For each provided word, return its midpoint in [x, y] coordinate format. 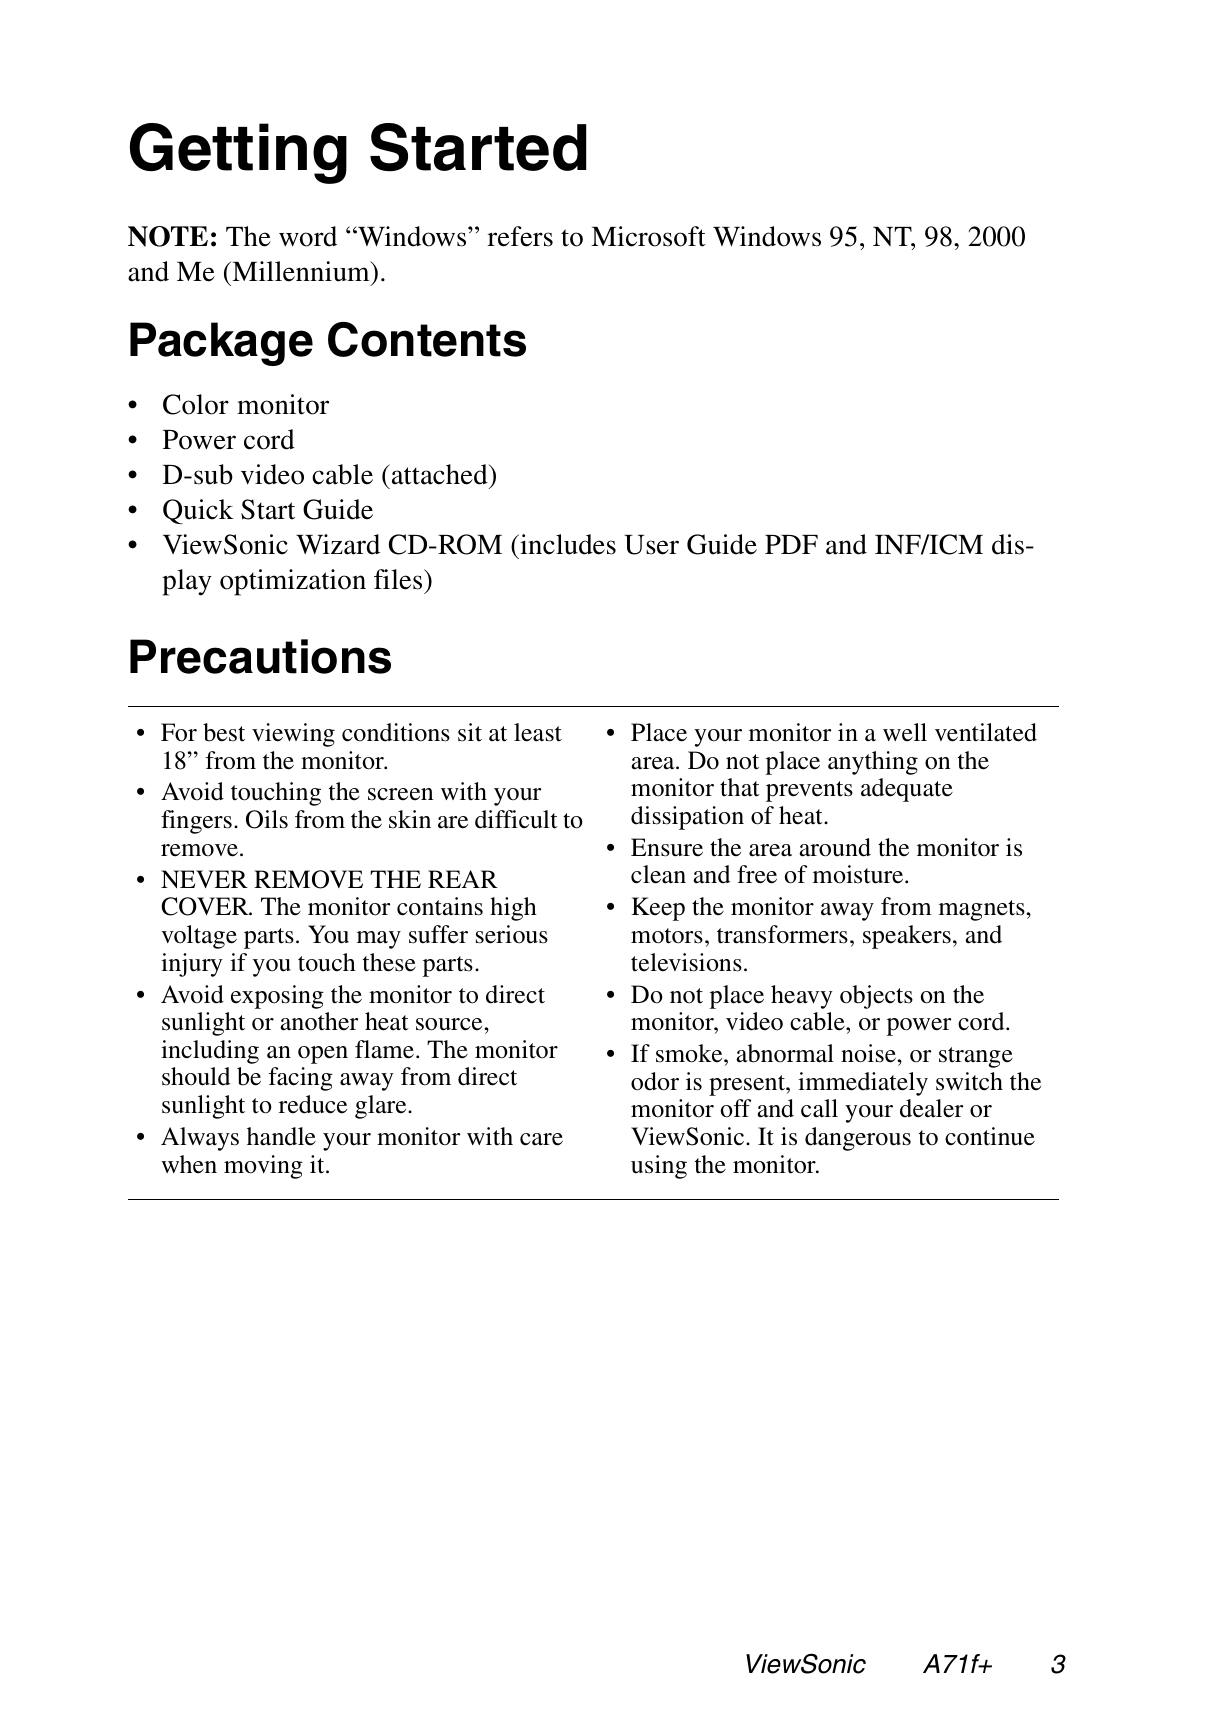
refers [520, 236]
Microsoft [648, 236]
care [541, 1139]
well [905, 732]
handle [281, 1136]
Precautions [260, 656]
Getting [238, 153]
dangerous [858, 1139]
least [538, 732]
